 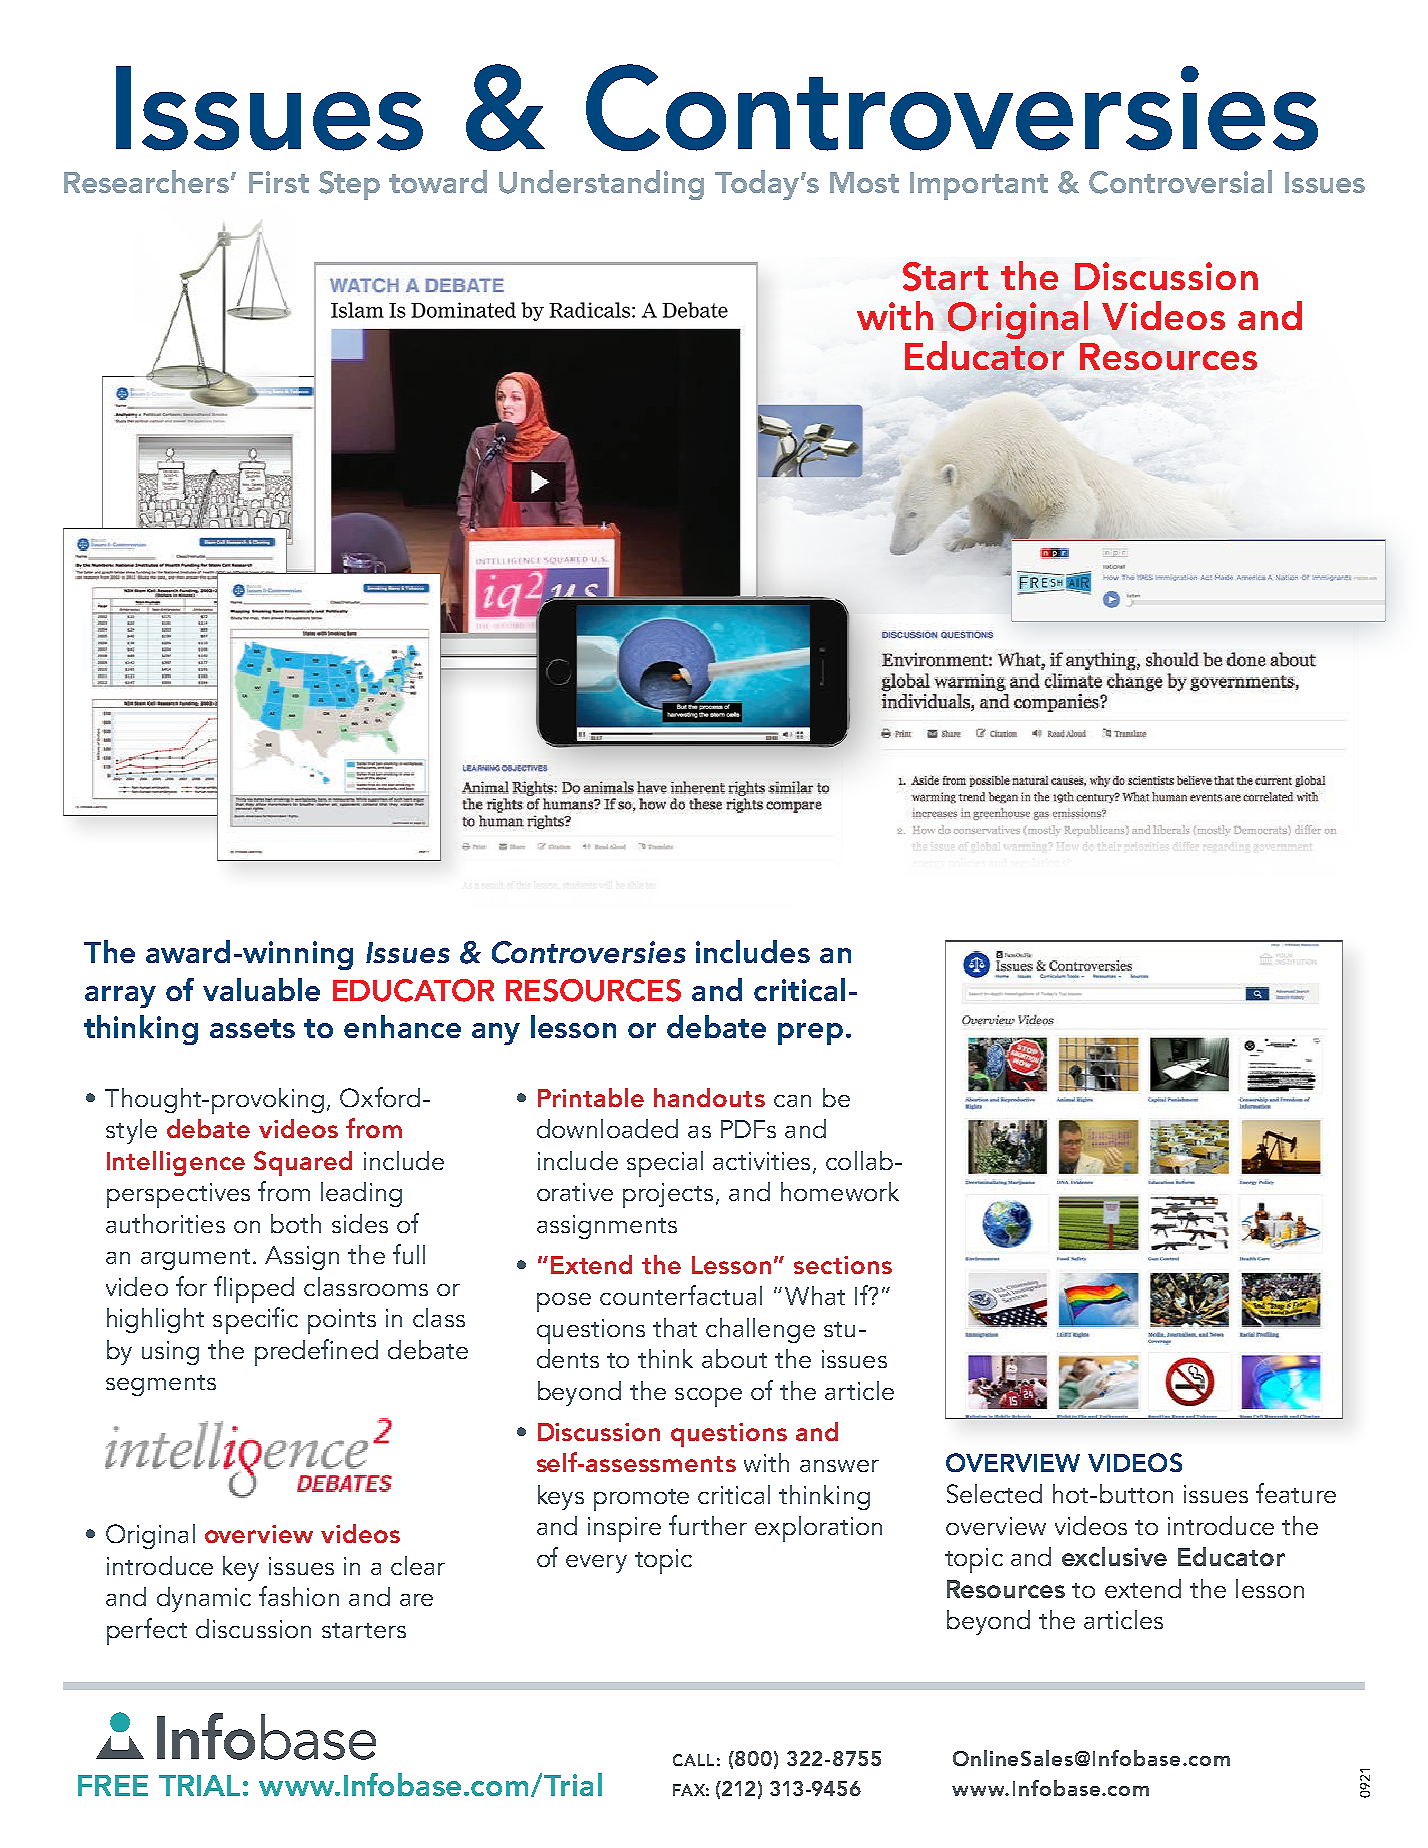 I want to click on valuable, so click(x=261, y=989).
